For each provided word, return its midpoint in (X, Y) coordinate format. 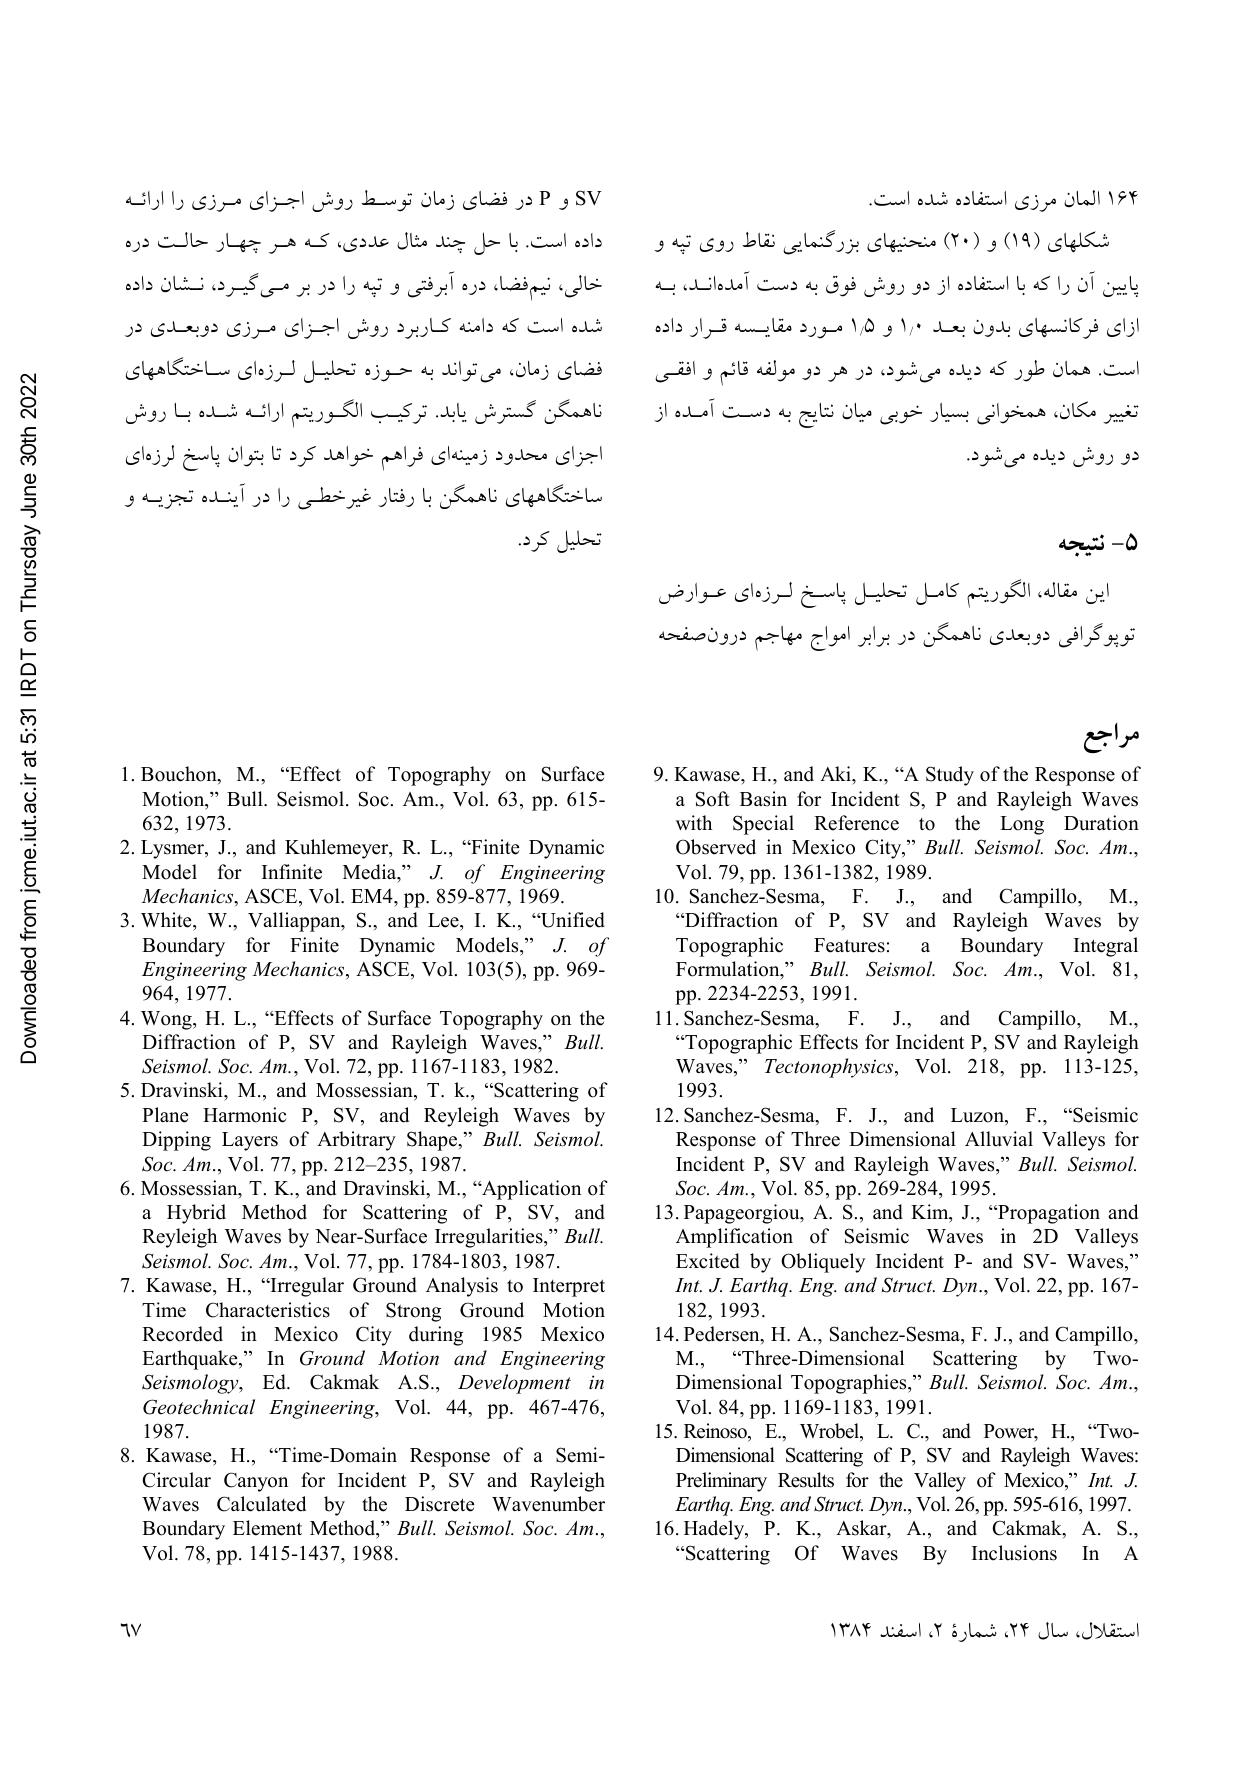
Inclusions (1014, 1553)
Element (267, 1528)
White (167, 920)
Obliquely (823, 1263)
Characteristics (268, 1310)
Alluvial (999, 1139)
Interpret (569, 1287)
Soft (713, 799)
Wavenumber (548, 1504)
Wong (167, 1020)
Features (849, 945)
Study (950, 776)
